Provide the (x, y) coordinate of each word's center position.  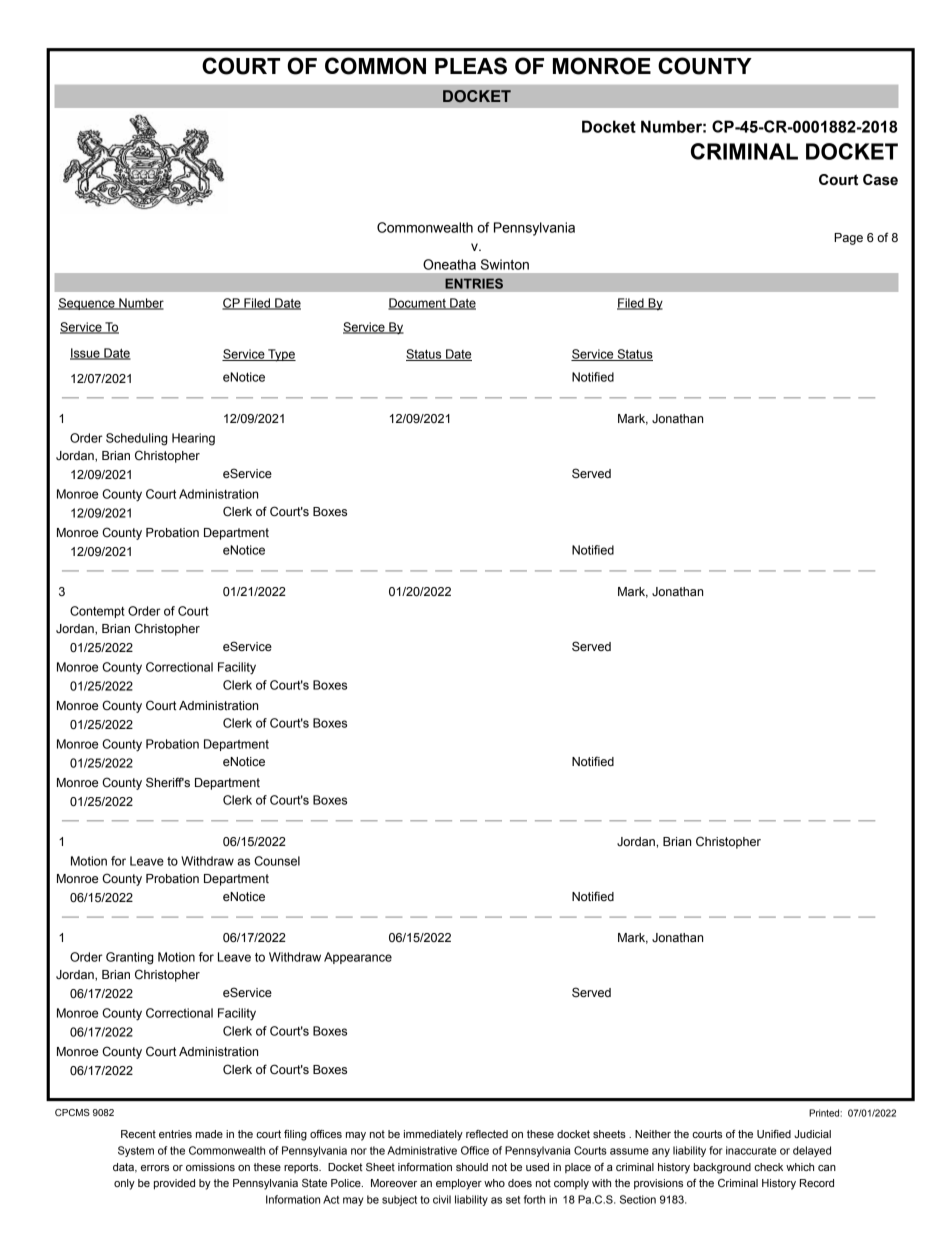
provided (174, 1184)
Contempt (97, 612)
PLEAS (471, 66)
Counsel (277, 861)
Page (848, 239)
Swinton (505, 264)
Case (880, 180)
